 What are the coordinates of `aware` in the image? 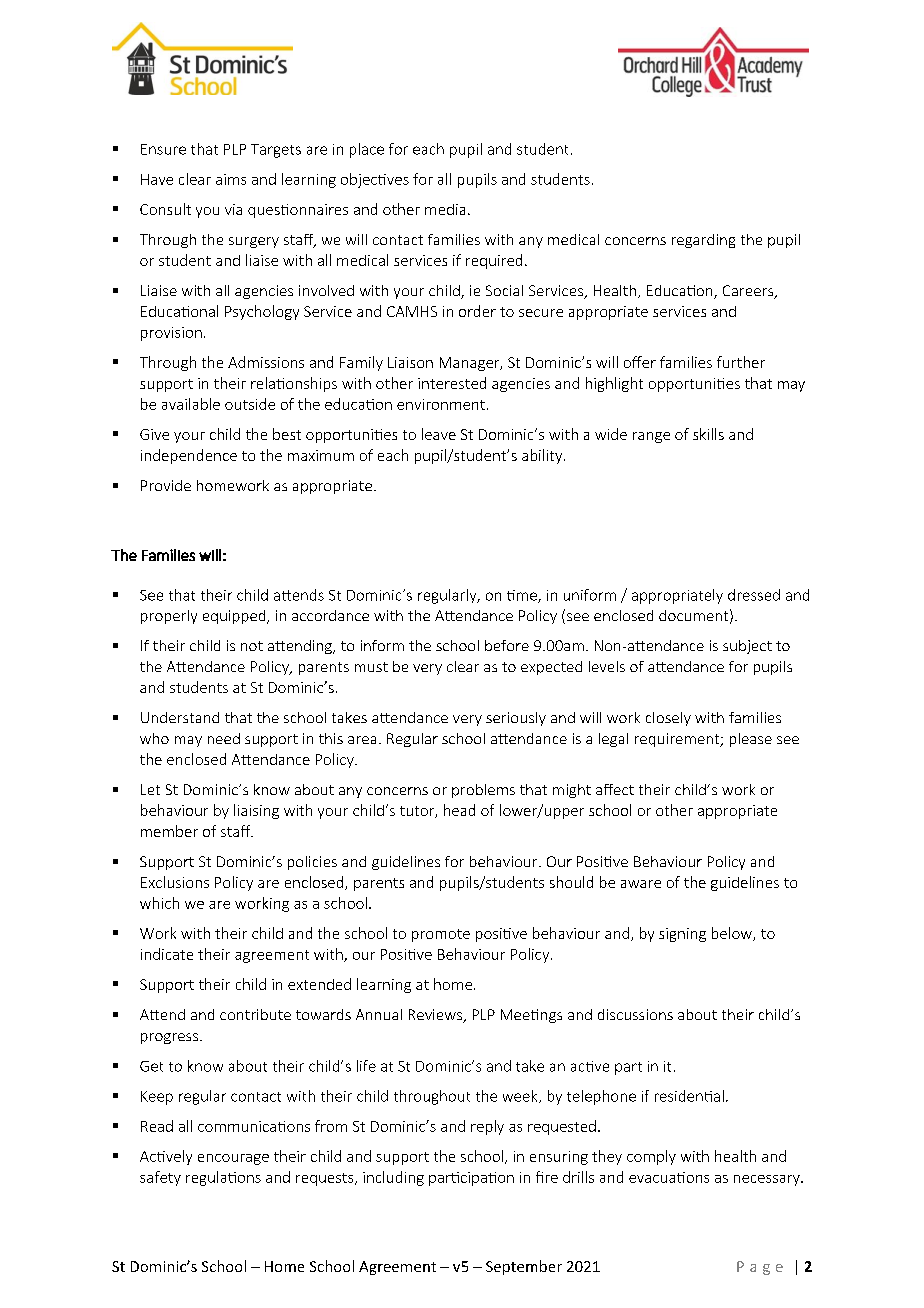 It's located at (641, 884).
